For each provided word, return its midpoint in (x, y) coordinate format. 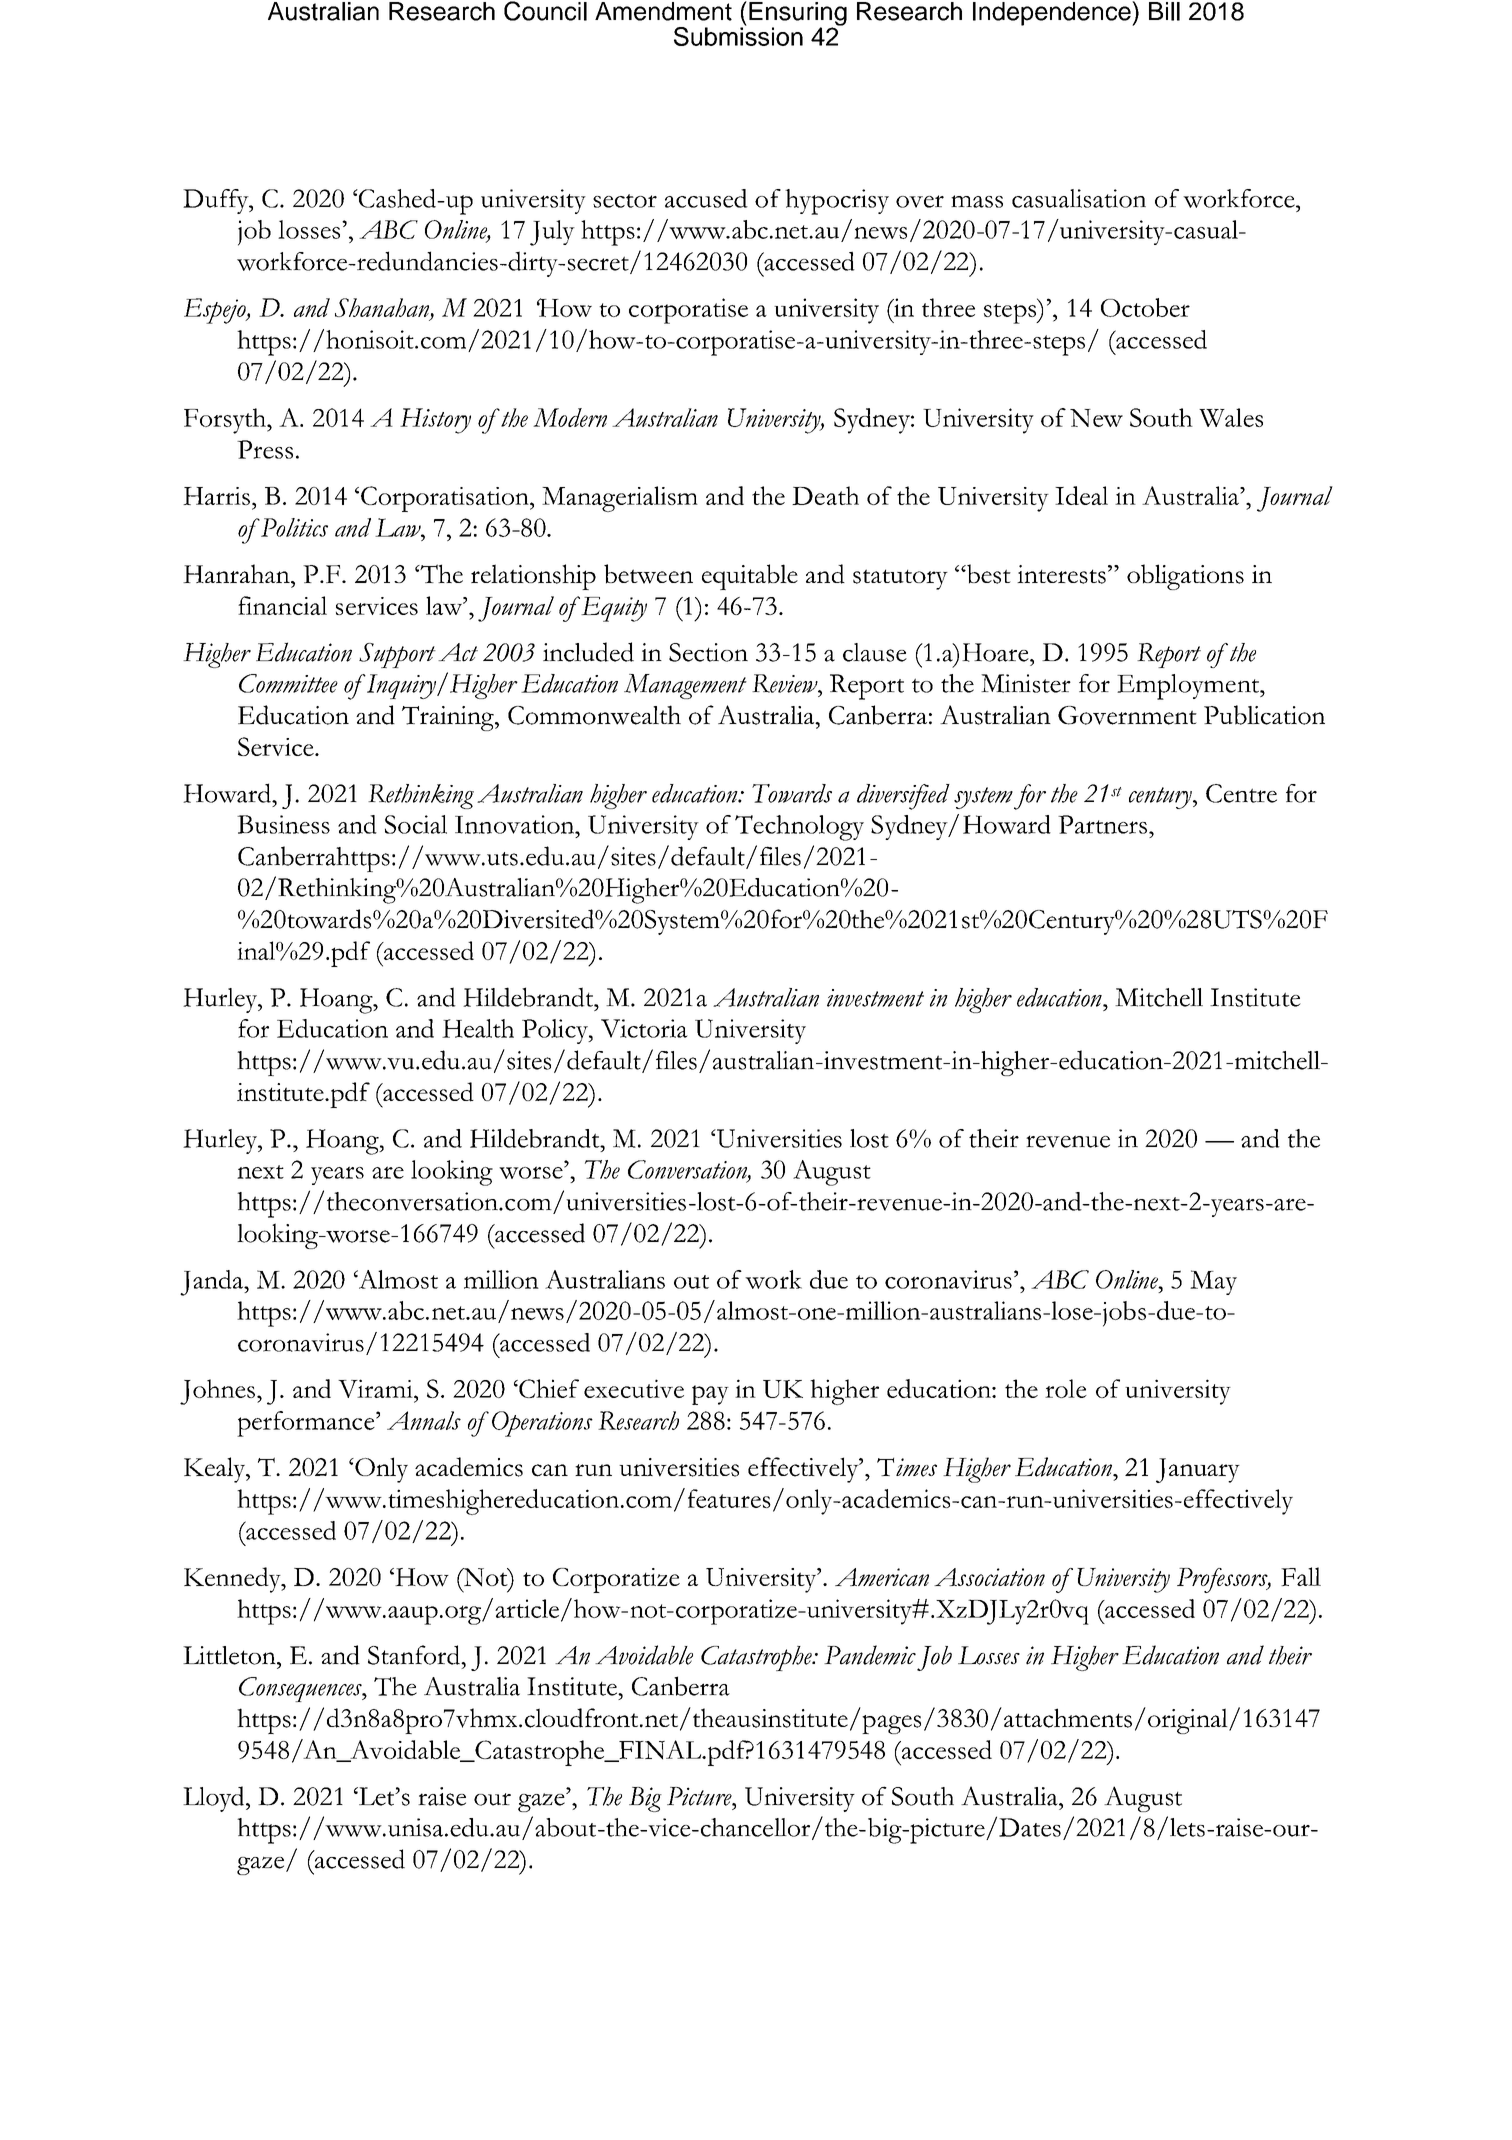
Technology (799, 828)
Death (825, 495)
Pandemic (870, 1655)
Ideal (1081, 495)
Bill (1164, 11)
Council (545, 11)
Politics (293, 527)
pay (710, 1395)
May (1213, 1282)
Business (283, 824)
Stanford (415, 1655)
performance (307, 1424)
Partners (1102, 824)
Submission (738, 35)
